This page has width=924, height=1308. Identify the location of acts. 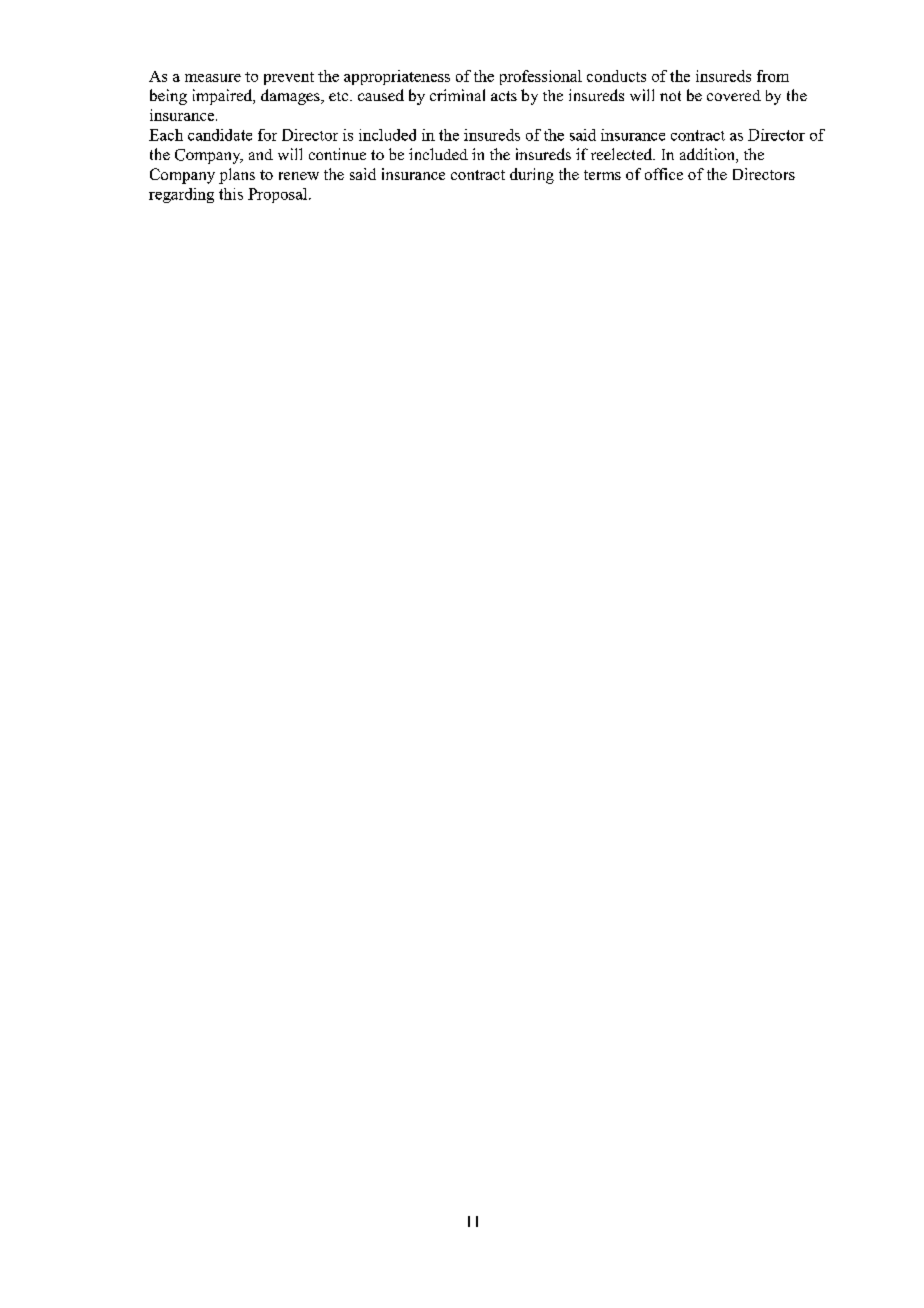
(504, 96).
